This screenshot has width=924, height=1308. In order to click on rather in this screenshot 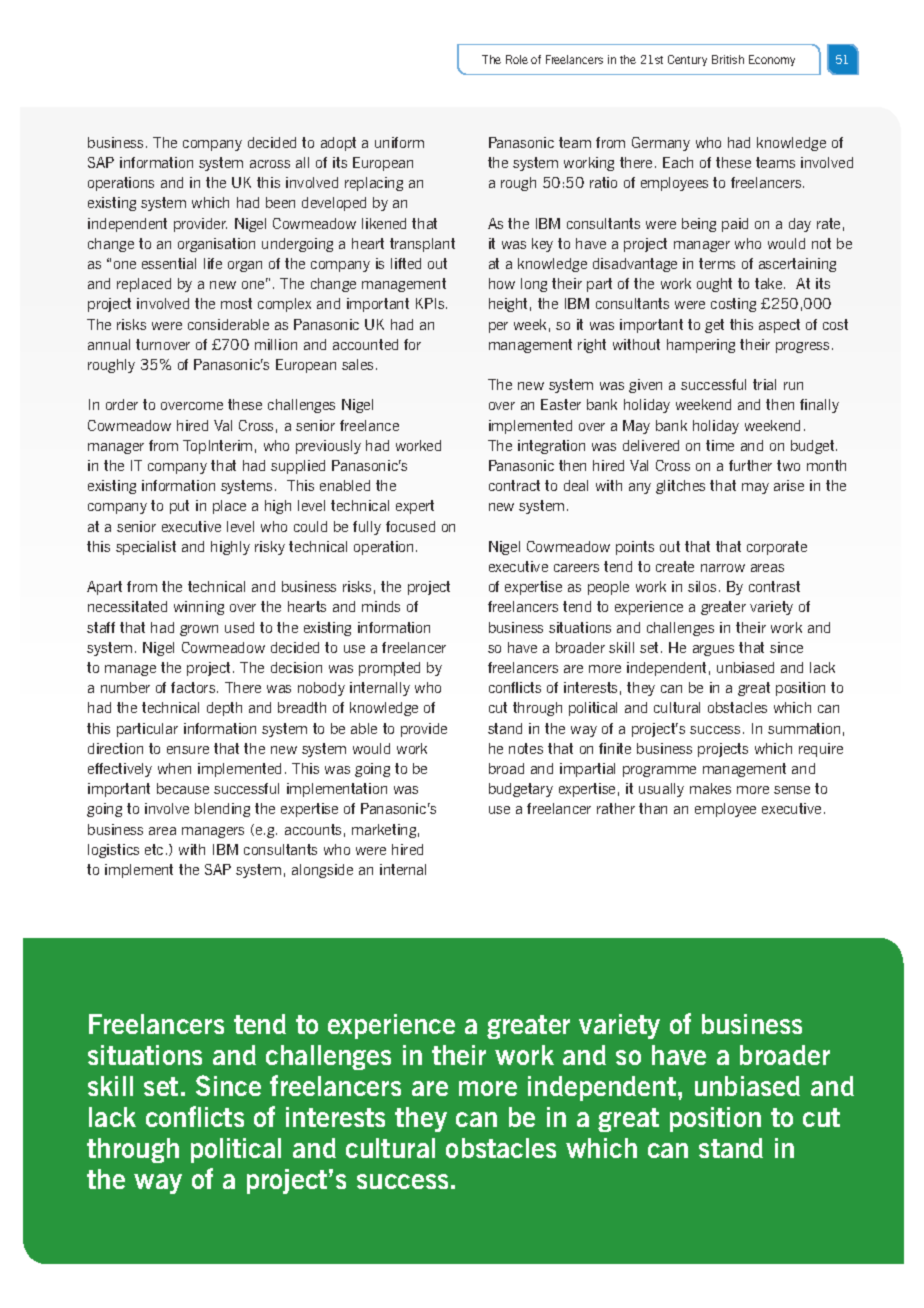, I will do `click(616, 808)`.
